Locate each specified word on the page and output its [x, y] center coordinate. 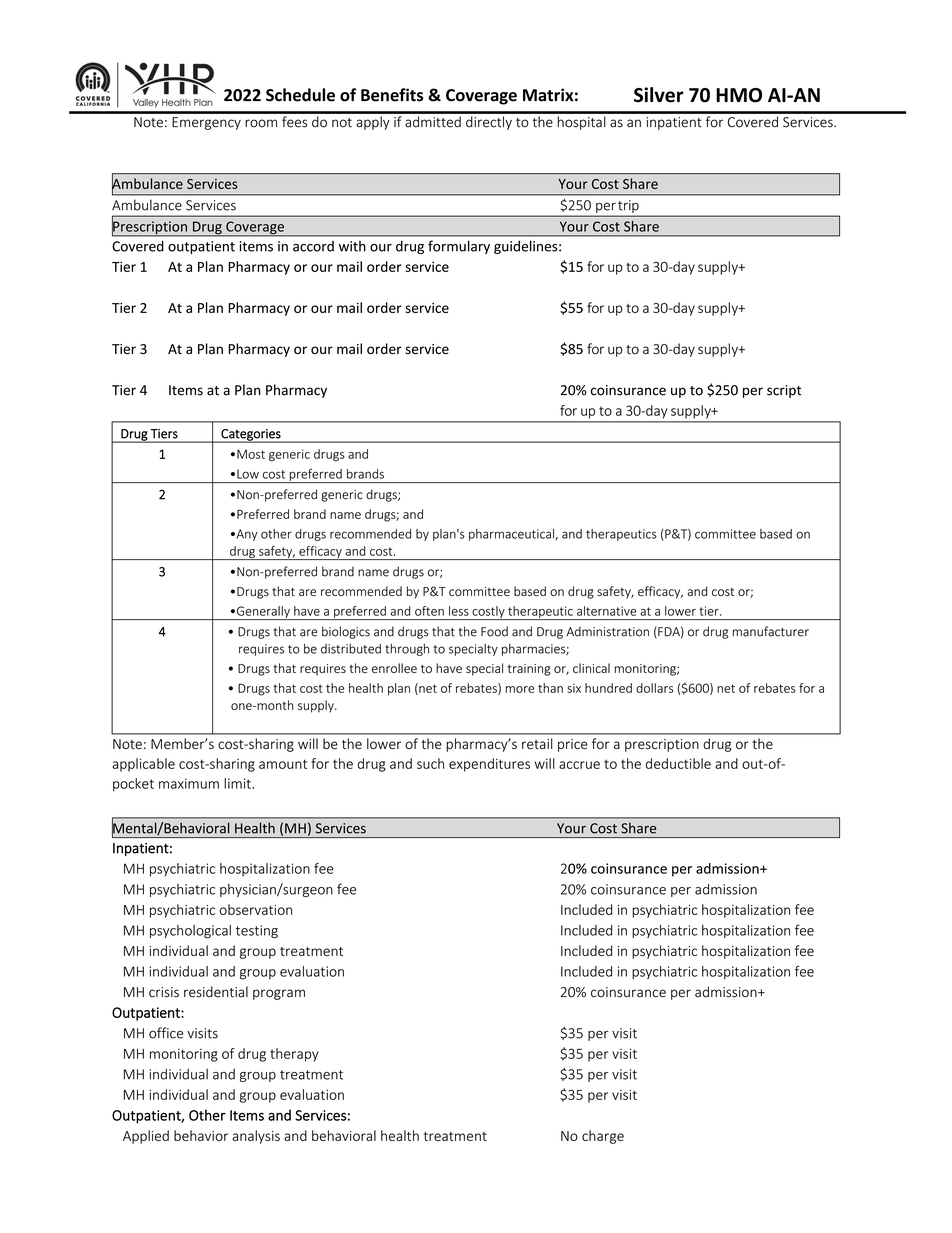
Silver [659, 95]
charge [603, 1137]
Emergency [206, 123]
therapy [294, 1055]
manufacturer [771, 631]
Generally [263, 613]
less [459, 611]
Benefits [392, 95]
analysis [256, 1137]
